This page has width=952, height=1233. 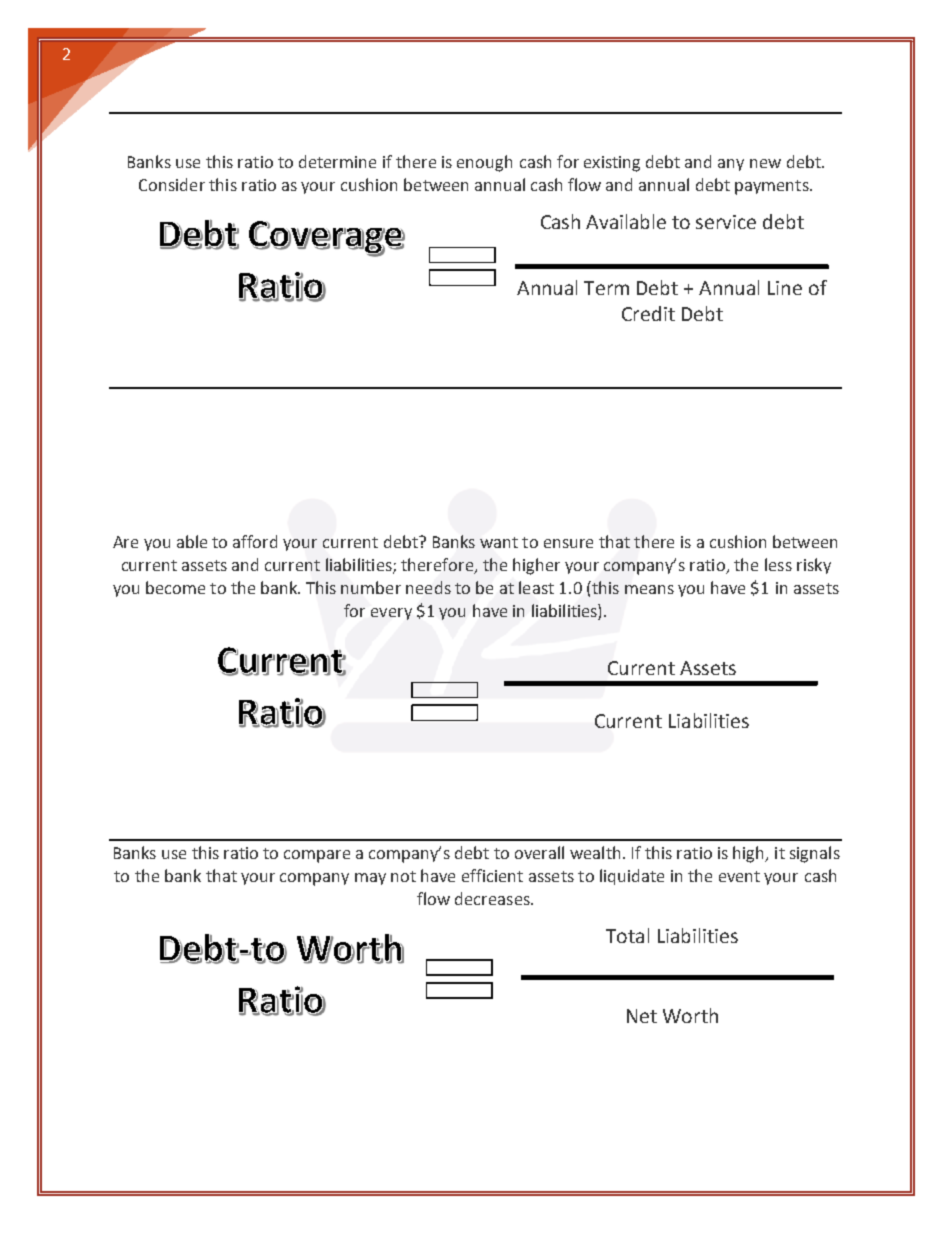 I want to click on afford, so click(x=255, y=541).
